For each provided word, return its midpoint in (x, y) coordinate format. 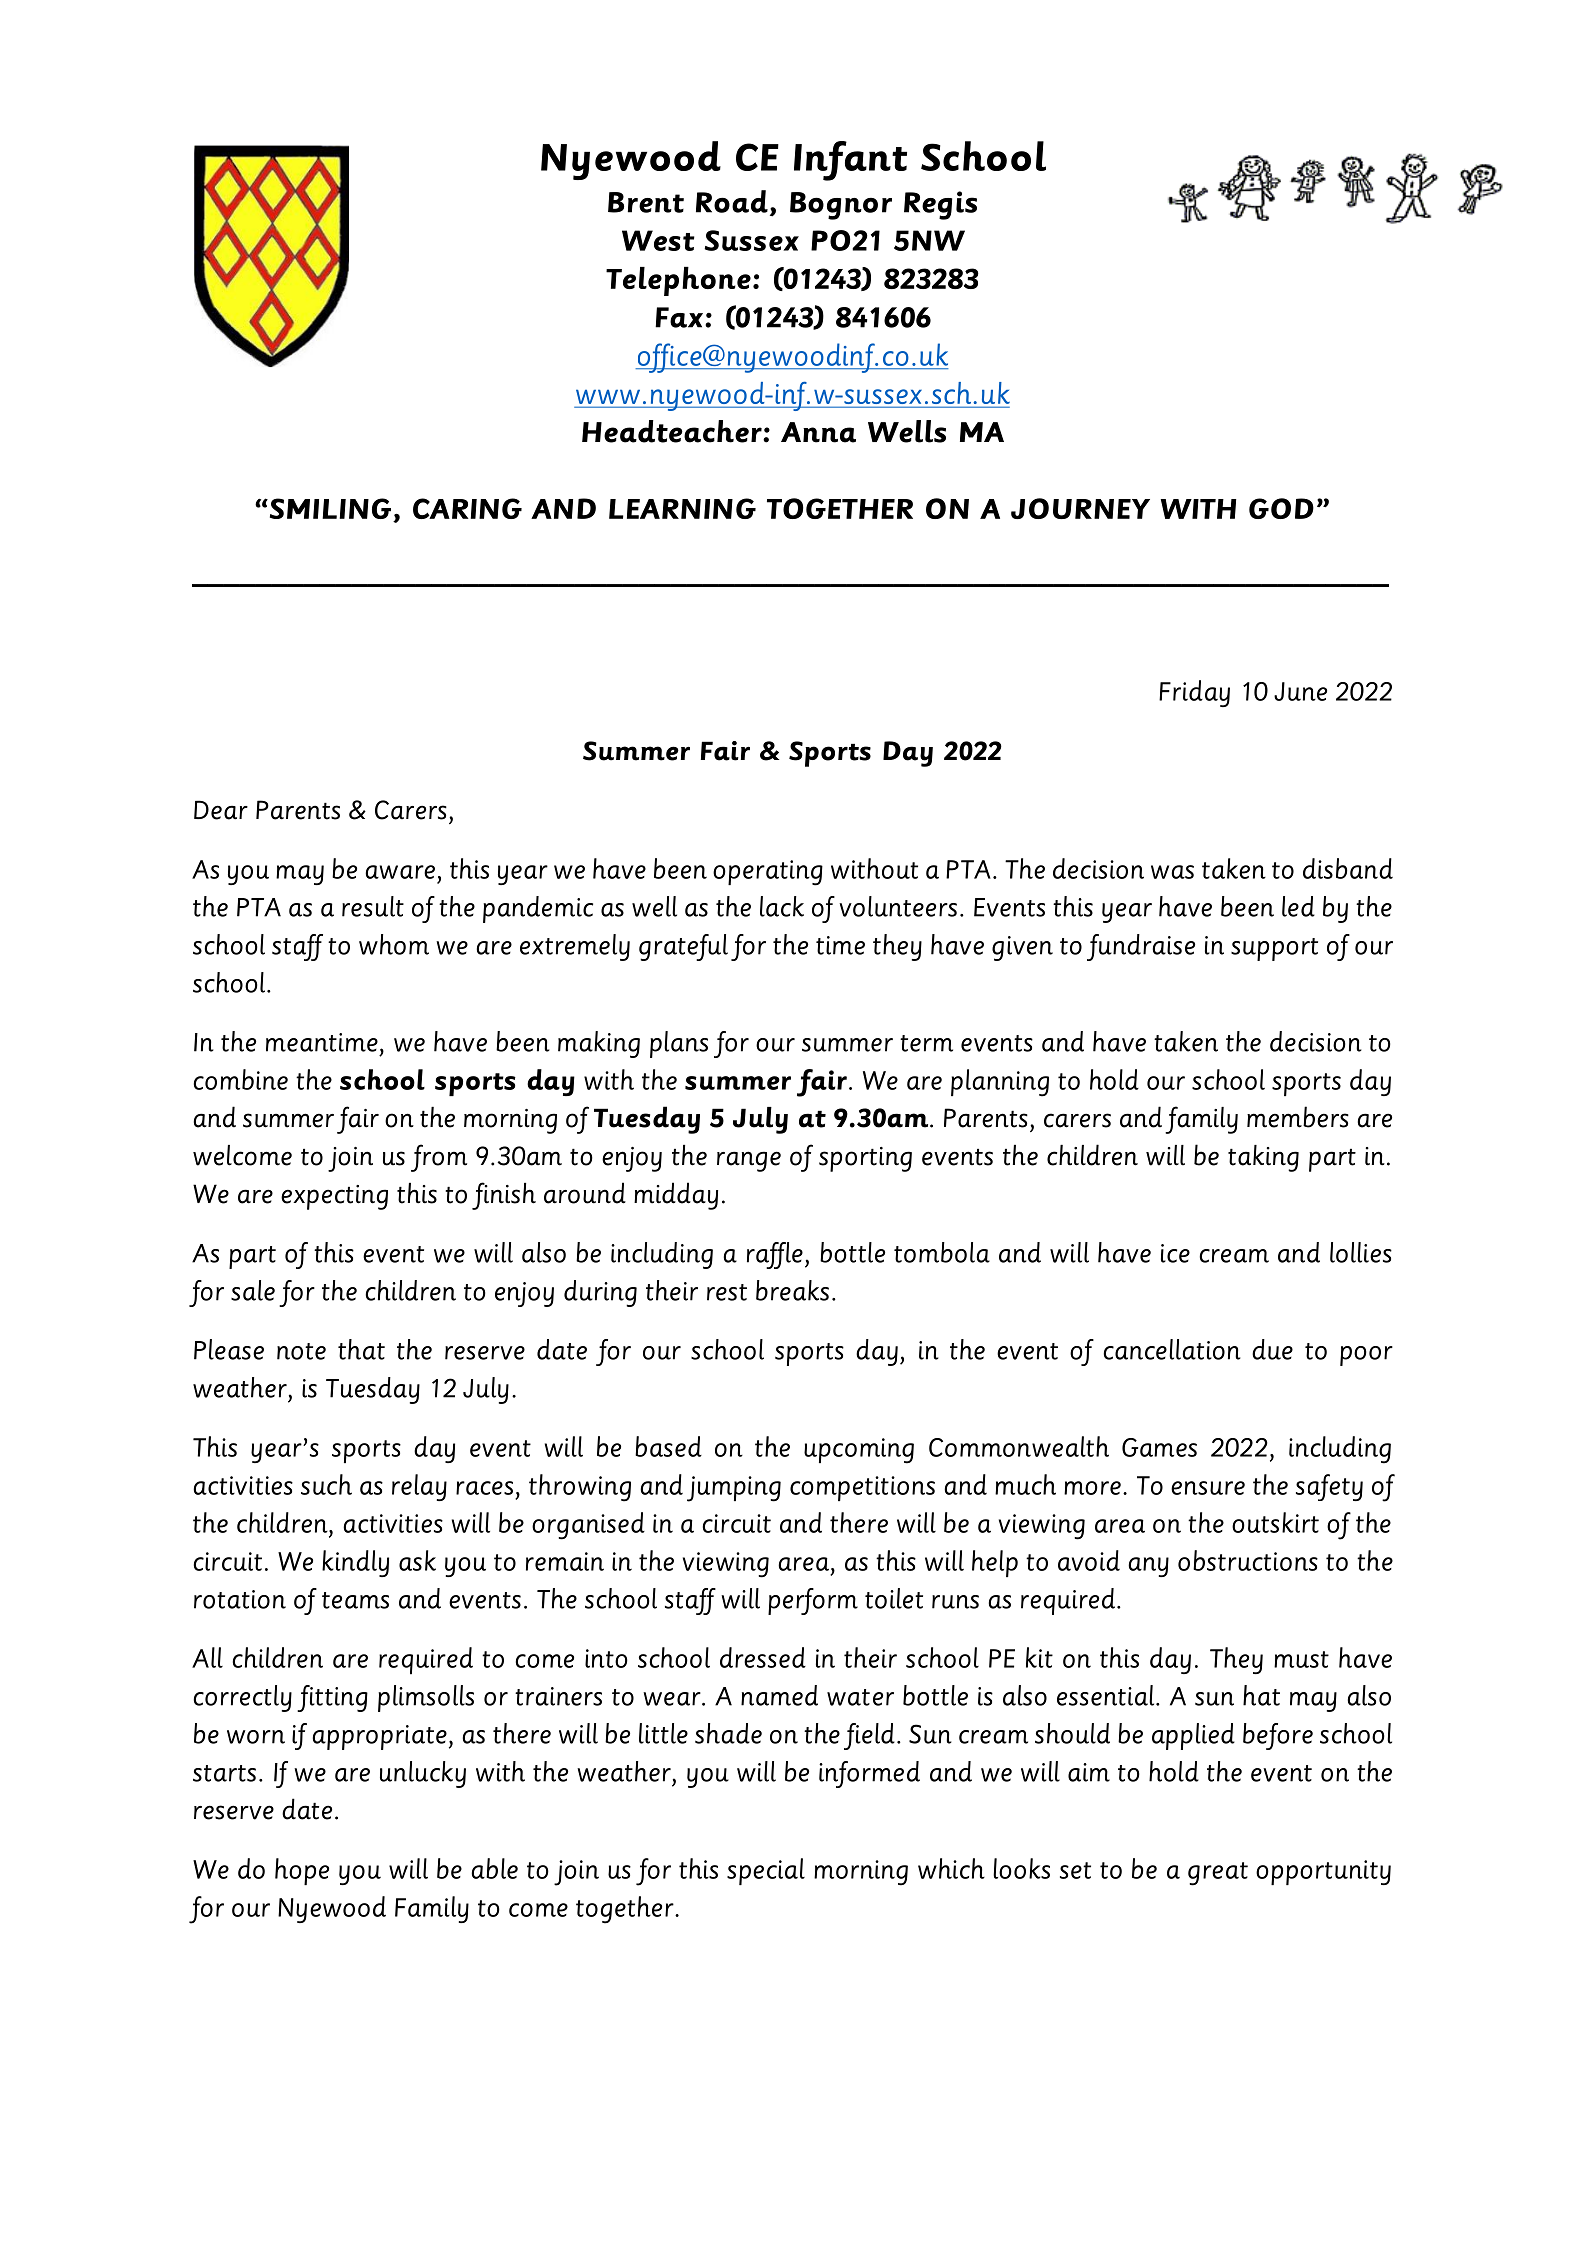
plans (679, 1044)
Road (732, 201)
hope (302, 1871)
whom (394, 944)
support (1274, 949)
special (766, 1871)
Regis (940, 205)
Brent (646, 202)
